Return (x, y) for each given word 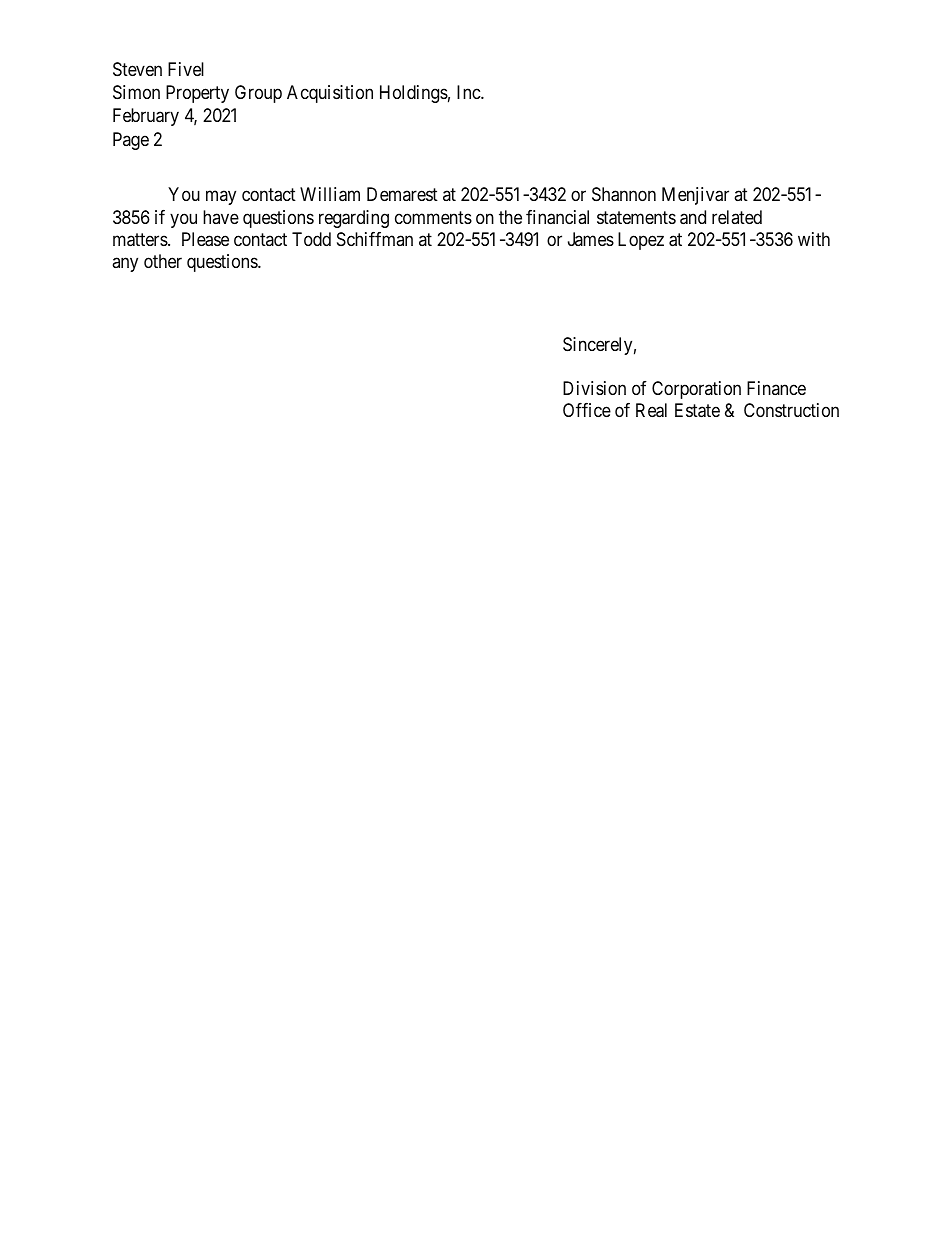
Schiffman (375, 239)
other (163, 261)
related (737, 217)
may (221, 198)
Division (594, 388)
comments (433, 217)
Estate (697, 410)
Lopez (641, 241)
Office (587, 410)
